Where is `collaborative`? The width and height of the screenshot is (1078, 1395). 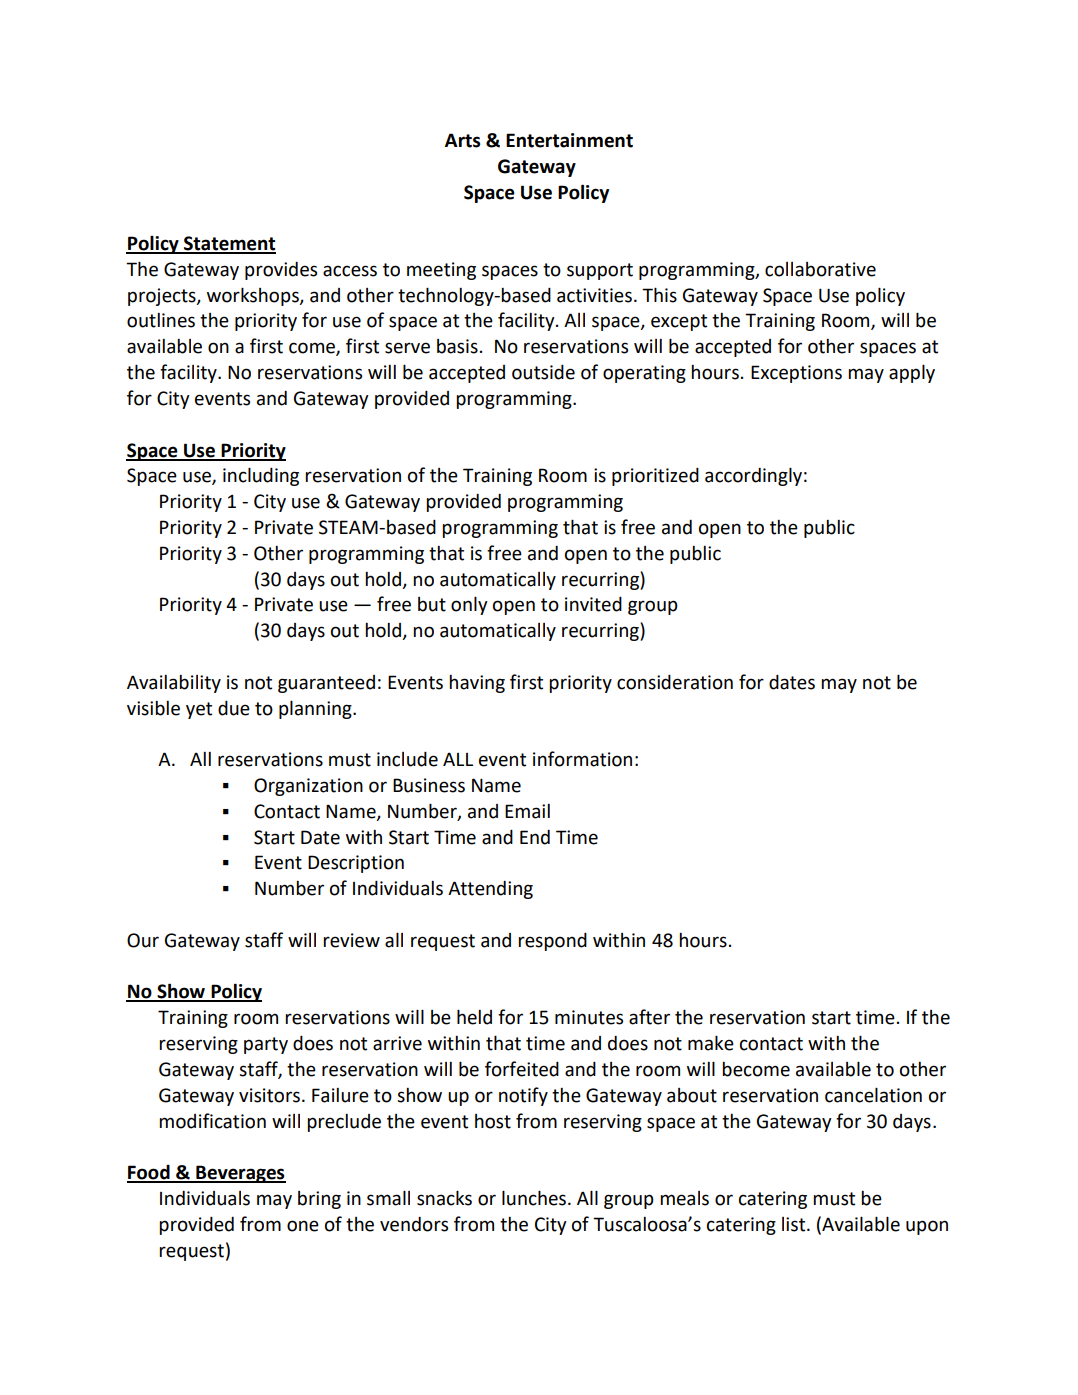 collaborative is located at coordinates (820, 269).
